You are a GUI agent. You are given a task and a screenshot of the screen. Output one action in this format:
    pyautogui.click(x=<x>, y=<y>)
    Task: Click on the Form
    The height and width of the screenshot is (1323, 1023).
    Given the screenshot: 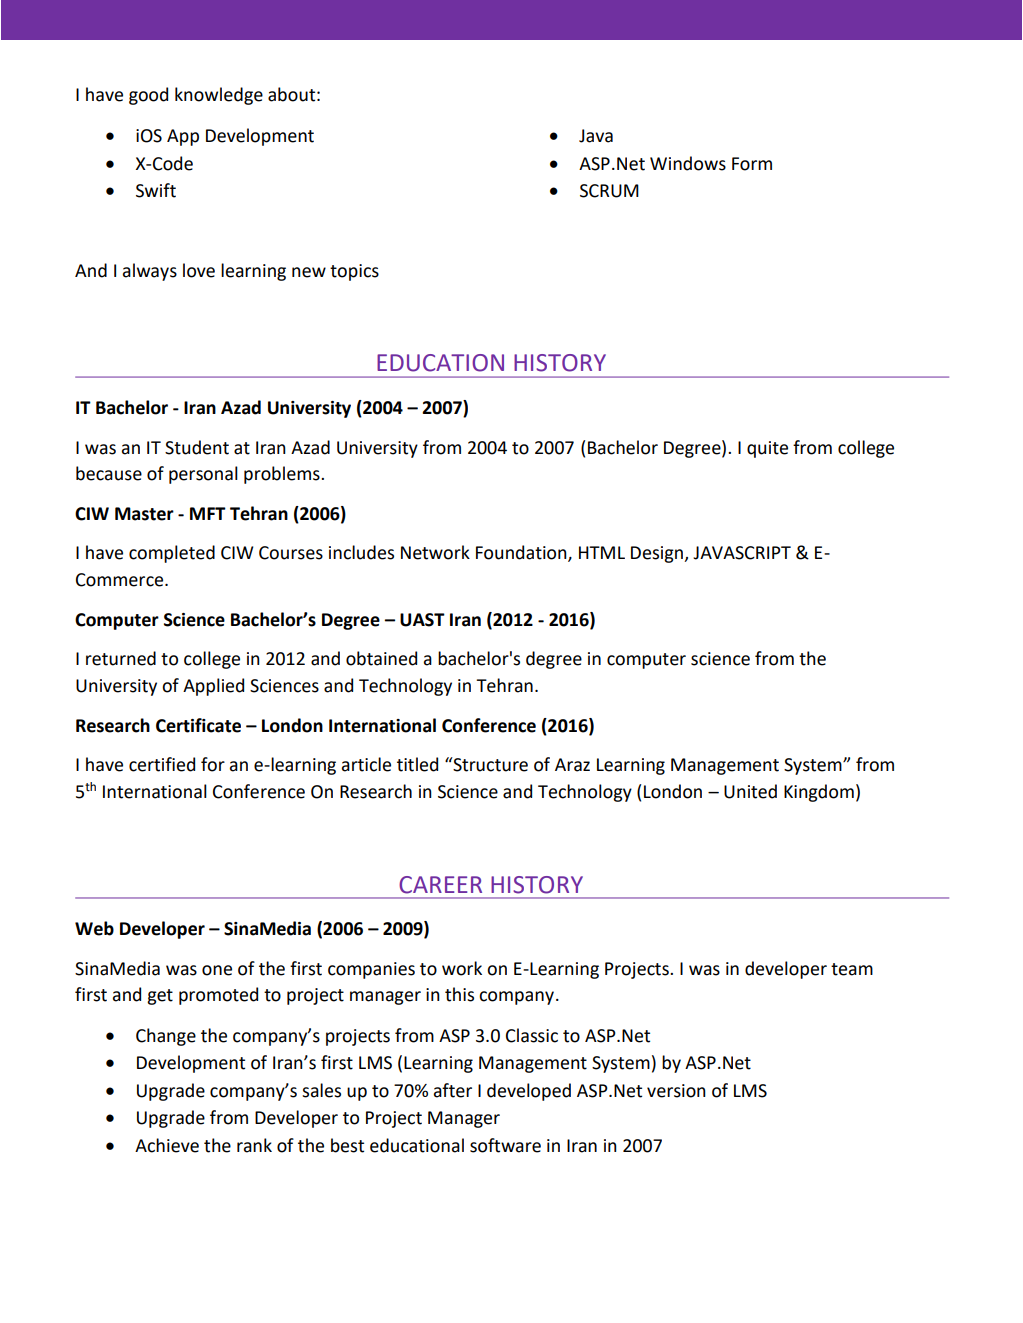 What is the action you would take?
    pyautogui.click(x=752, y=164)
